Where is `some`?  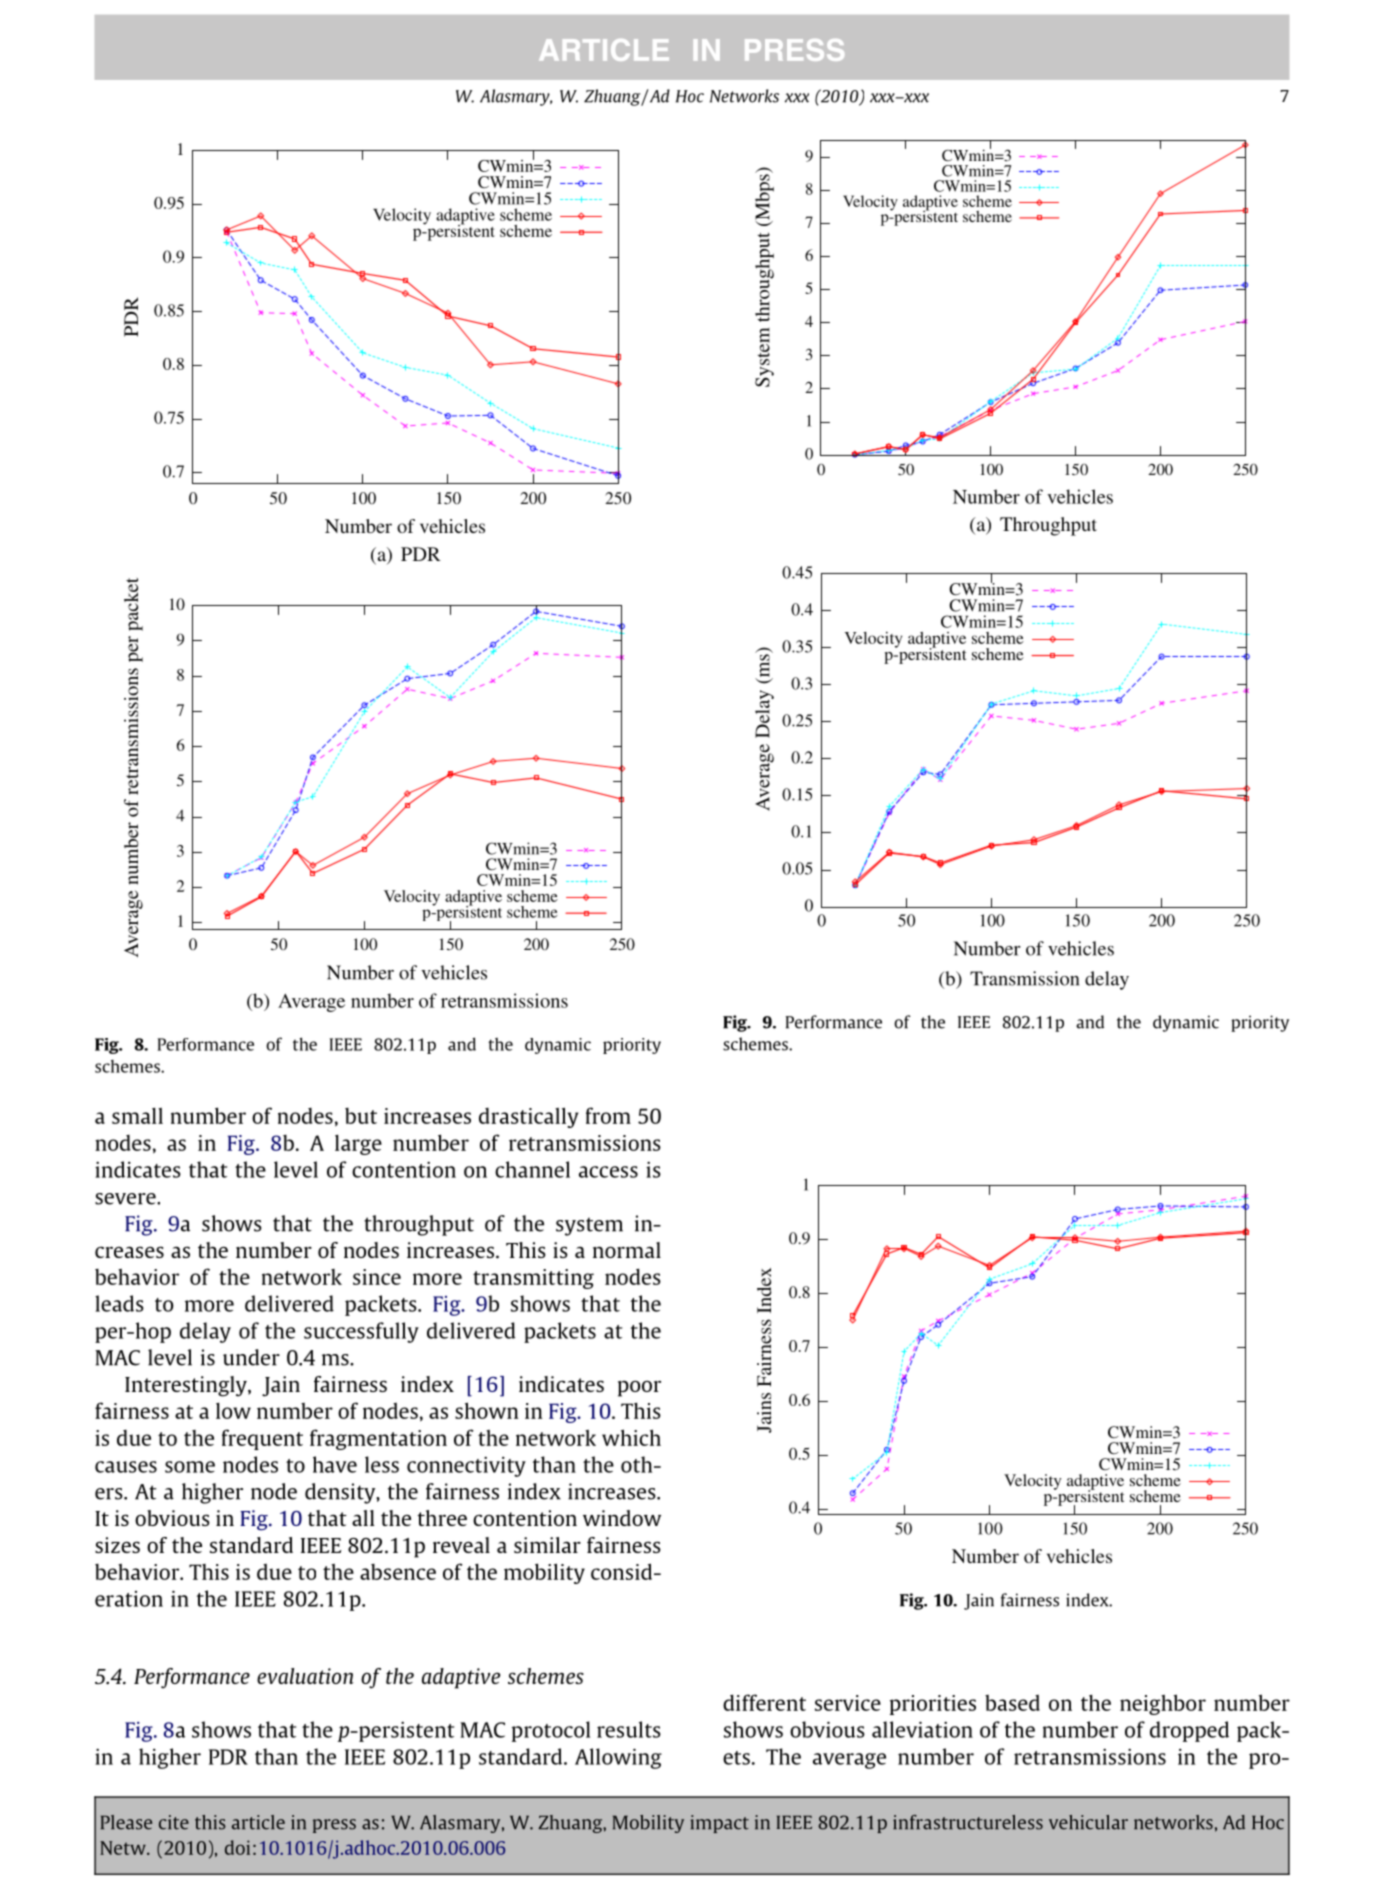 some is located at coordinates (190, 1467).
